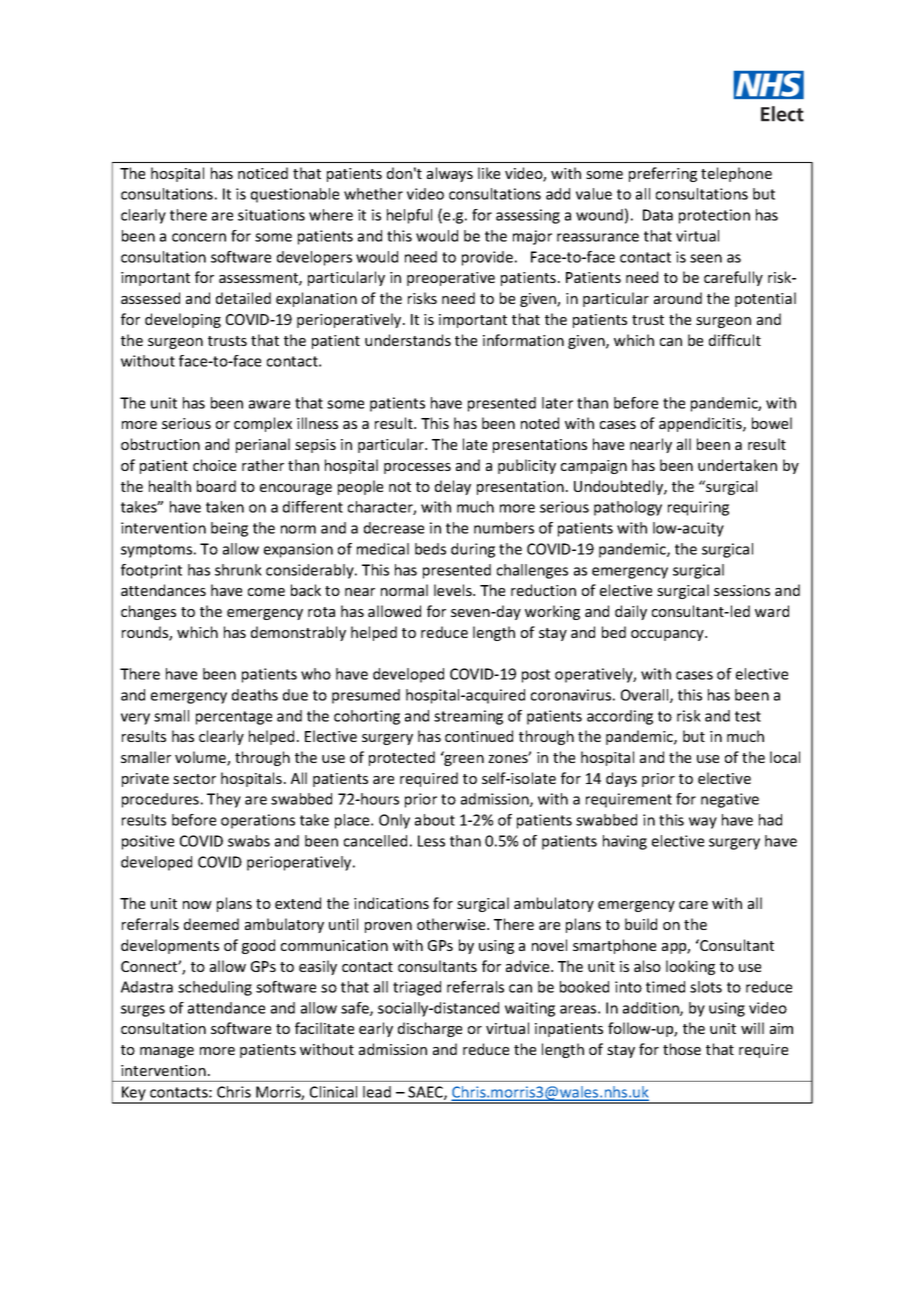 The width and height of the image is (924, 1308). I want to click on occupancy, so click(668, 635).
